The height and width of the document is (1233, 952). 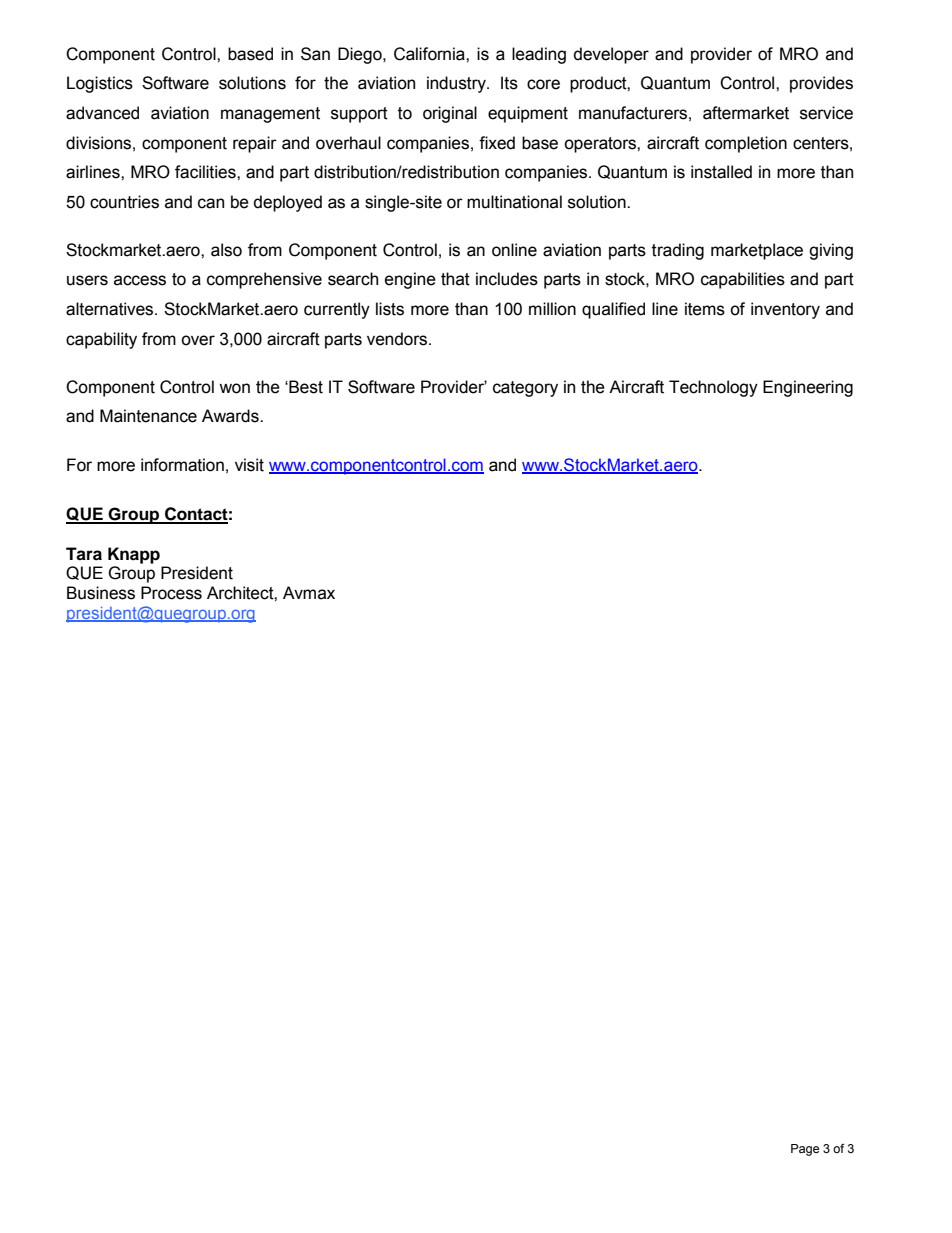 I want to click on industry, so click(x=457, y=84).
